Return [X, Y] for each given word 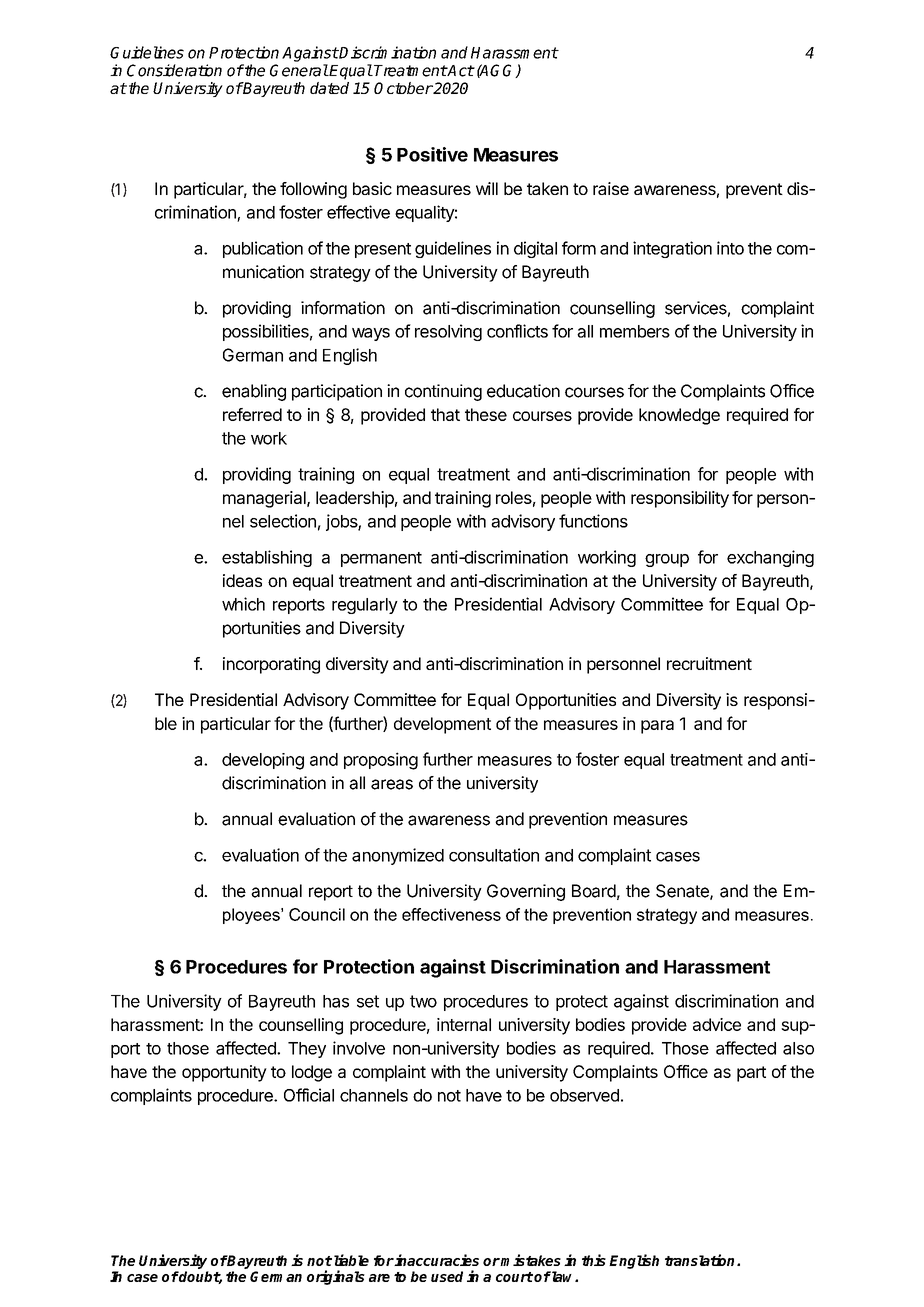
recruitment [709, 663]
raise [611, 188]
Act [460, 71]
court [514, 1277]
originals [336, 1277]
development [442, 725]
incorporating [271, 665]
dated [329, 88]
